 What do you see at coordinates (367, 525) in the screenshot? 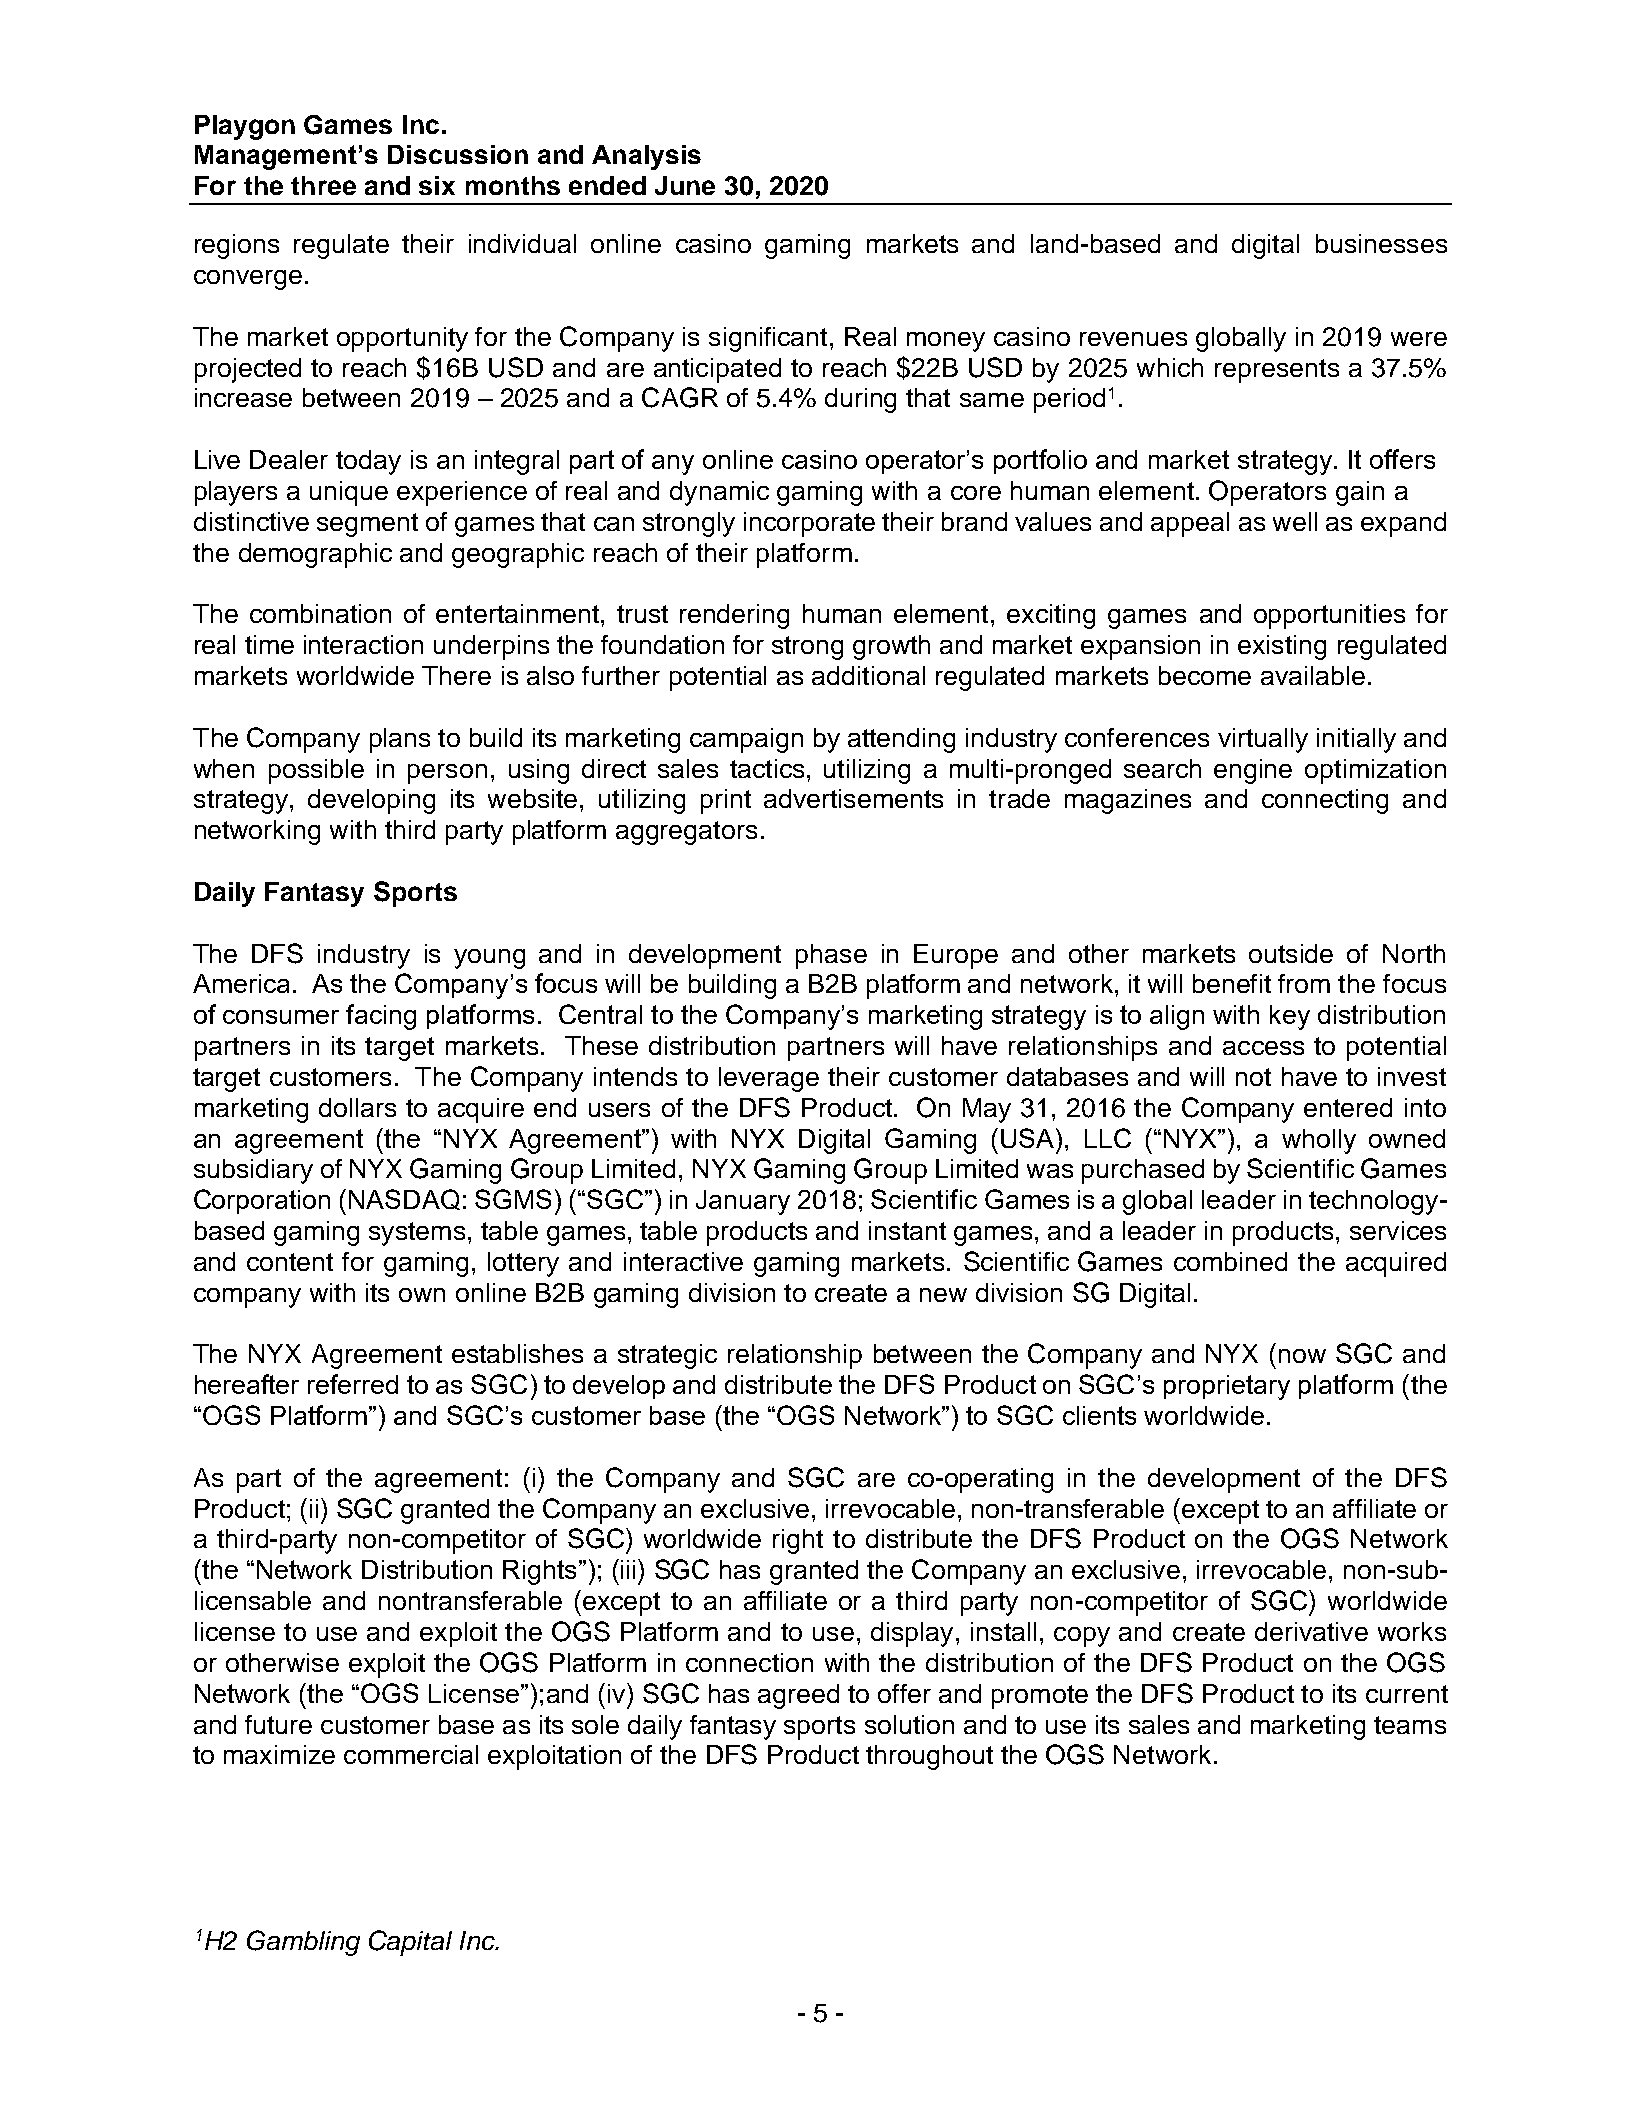
I see `segment` at bounding box center [367, 525].
